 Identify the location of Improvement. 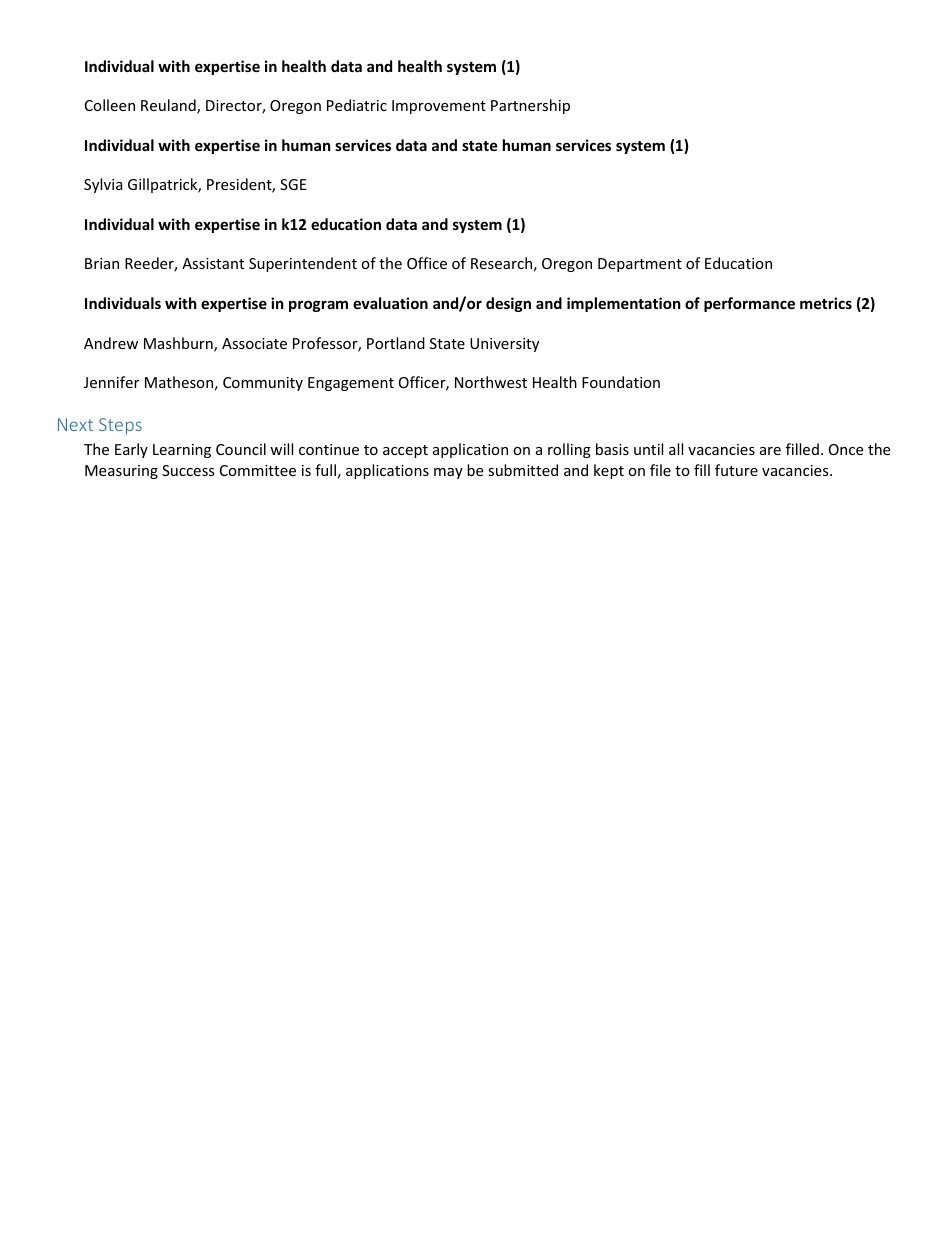
(439, 107).
